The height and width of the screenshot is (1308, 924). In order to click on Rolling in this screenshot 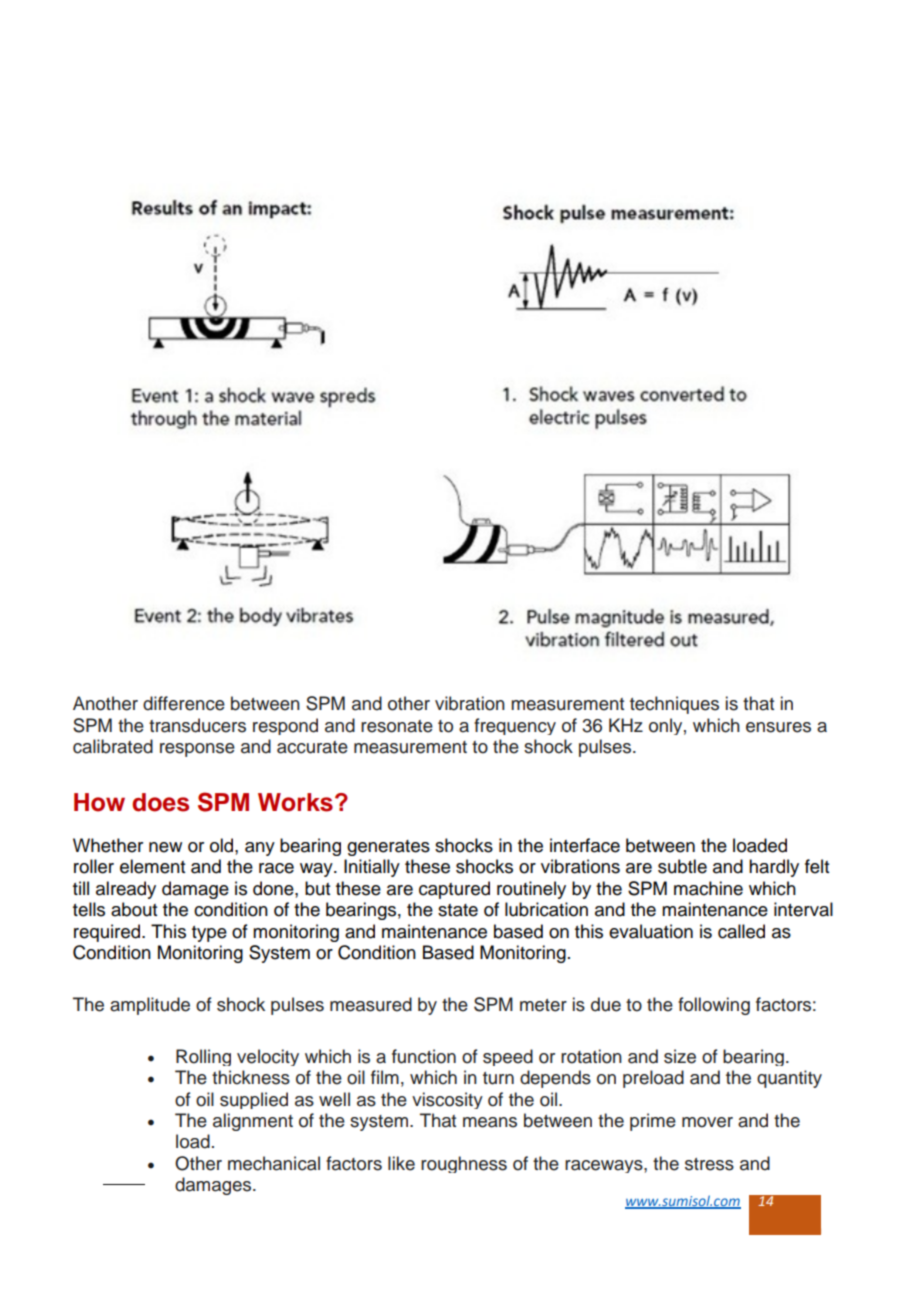, I will do `click(203, 1057)`.
